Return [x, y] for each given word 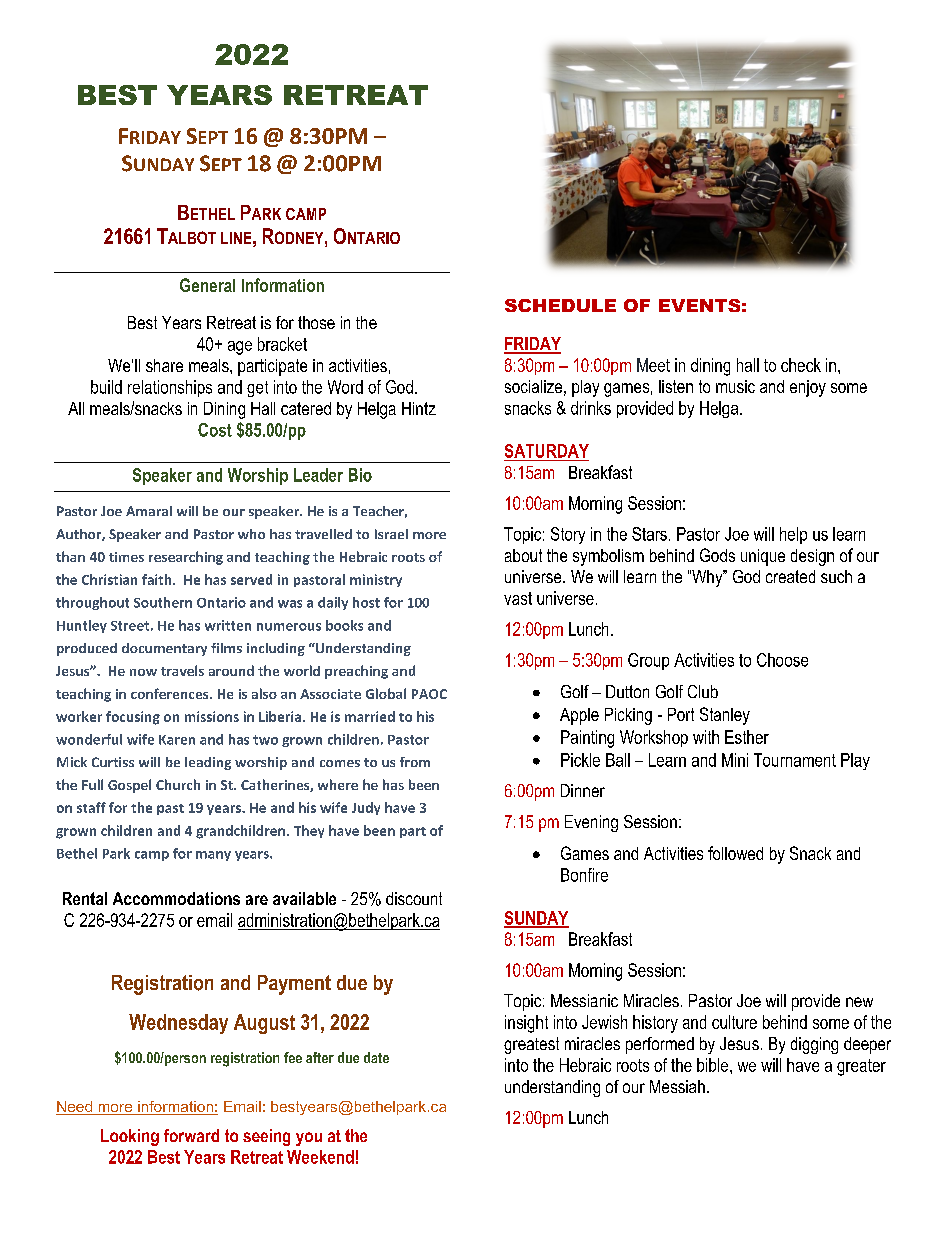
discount [414, 898]
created [790, 576]
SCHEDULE [560, 305]
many [213, 856]
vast [518, 598]
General [207, 285]
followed [735, 853]
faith [158, 579]
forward [191, 1135]
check [801, 365]
